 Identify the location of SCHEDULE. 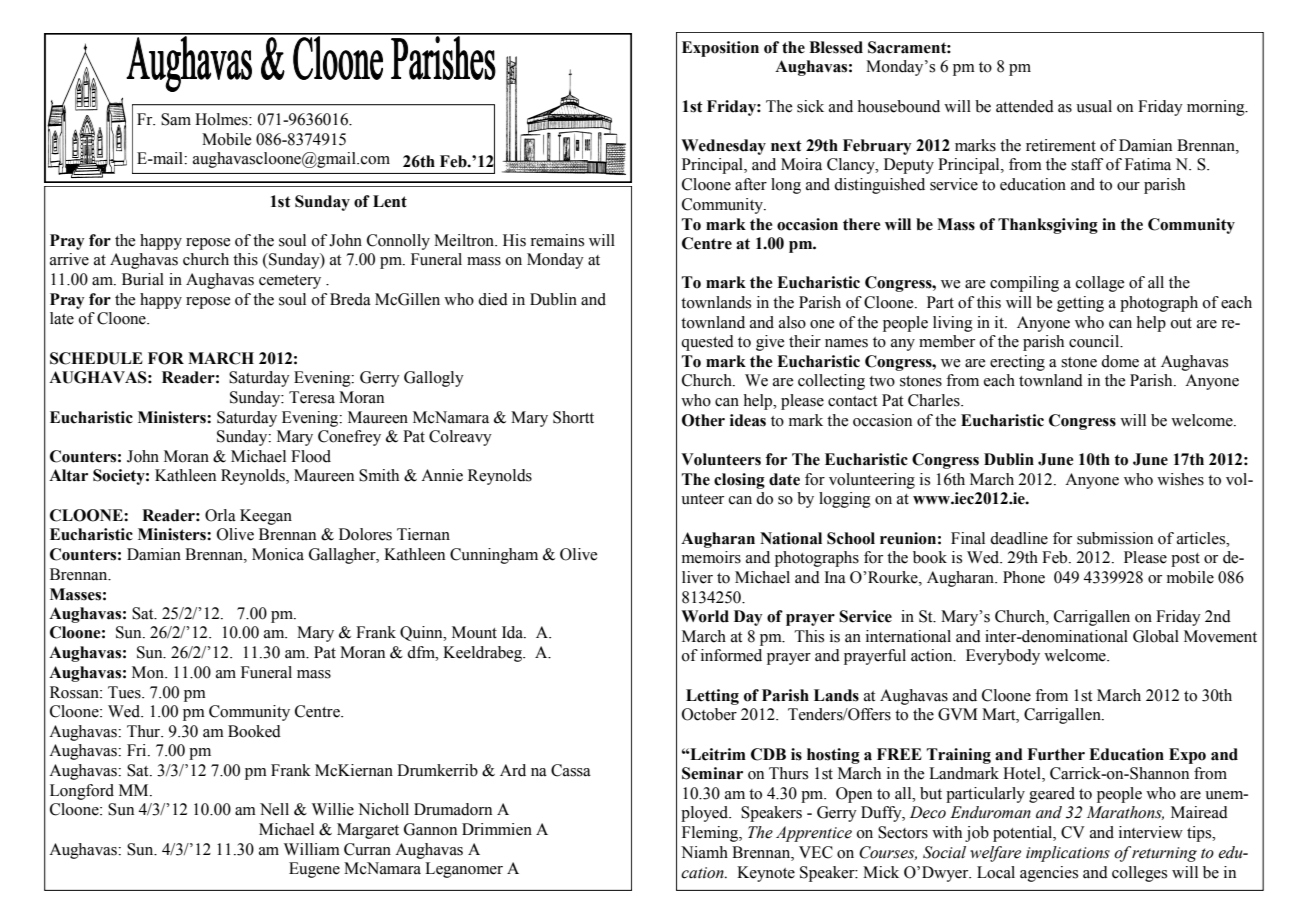
(96, 358).
